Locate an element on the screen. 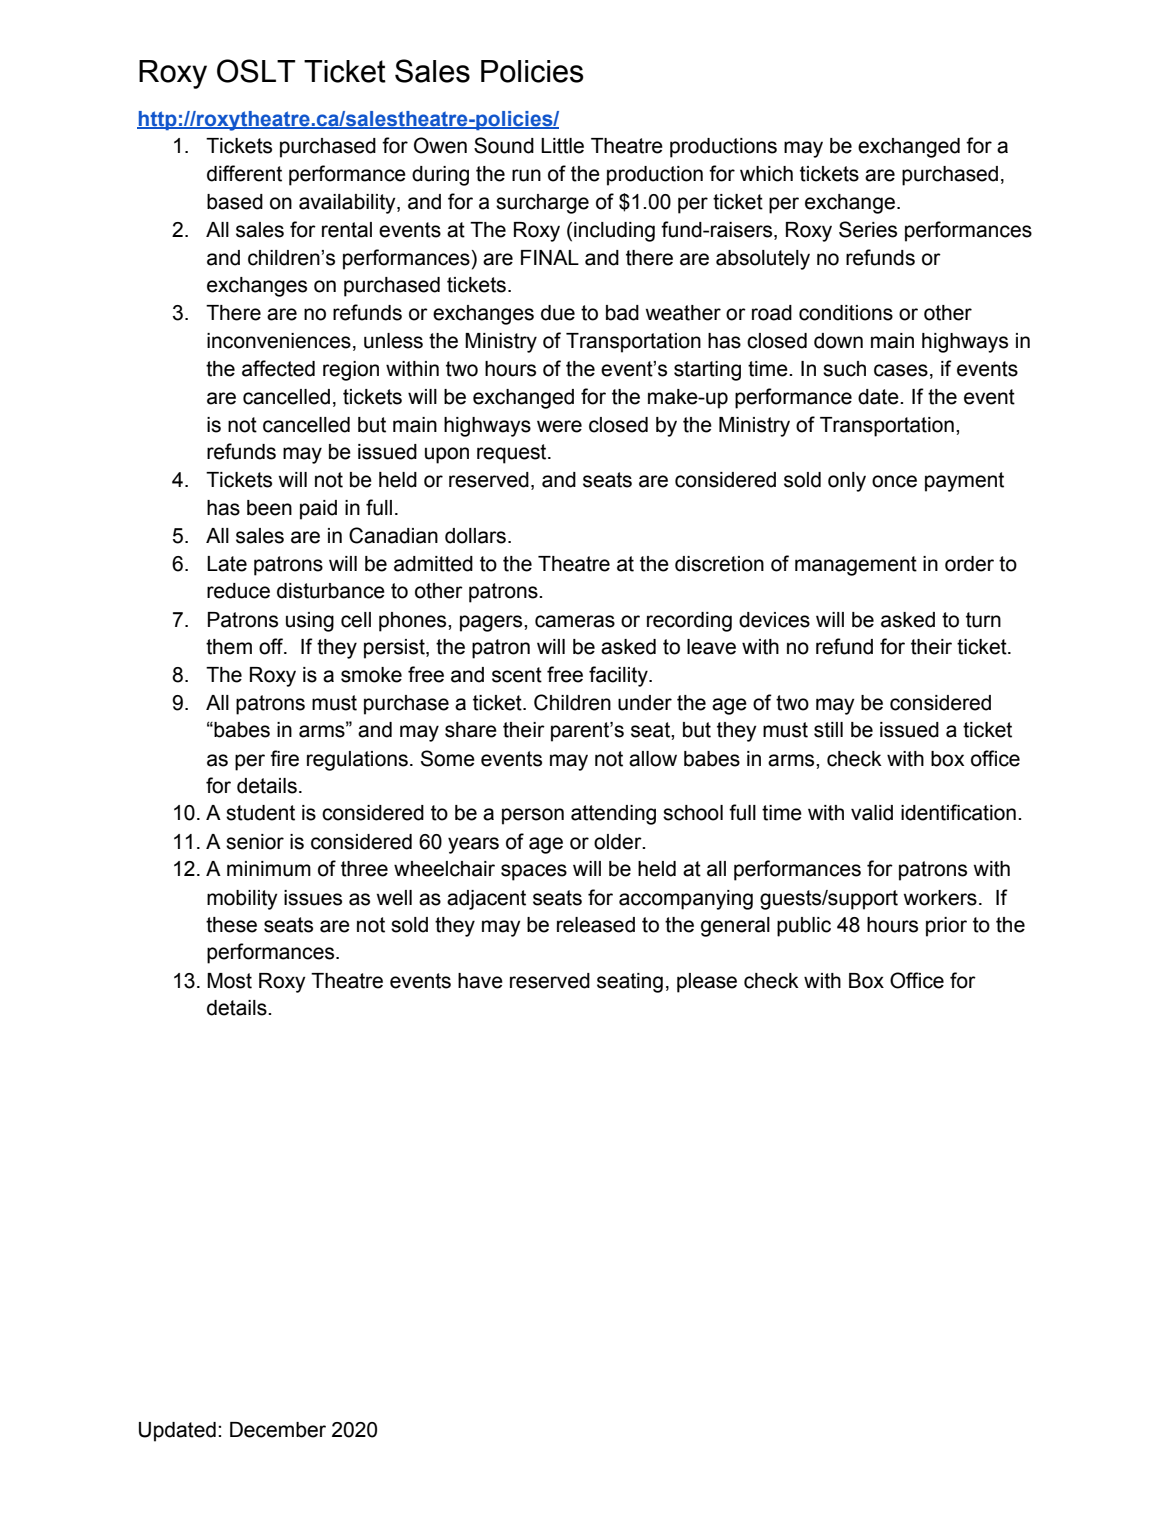  December is located at coordinates (278, 1430).
